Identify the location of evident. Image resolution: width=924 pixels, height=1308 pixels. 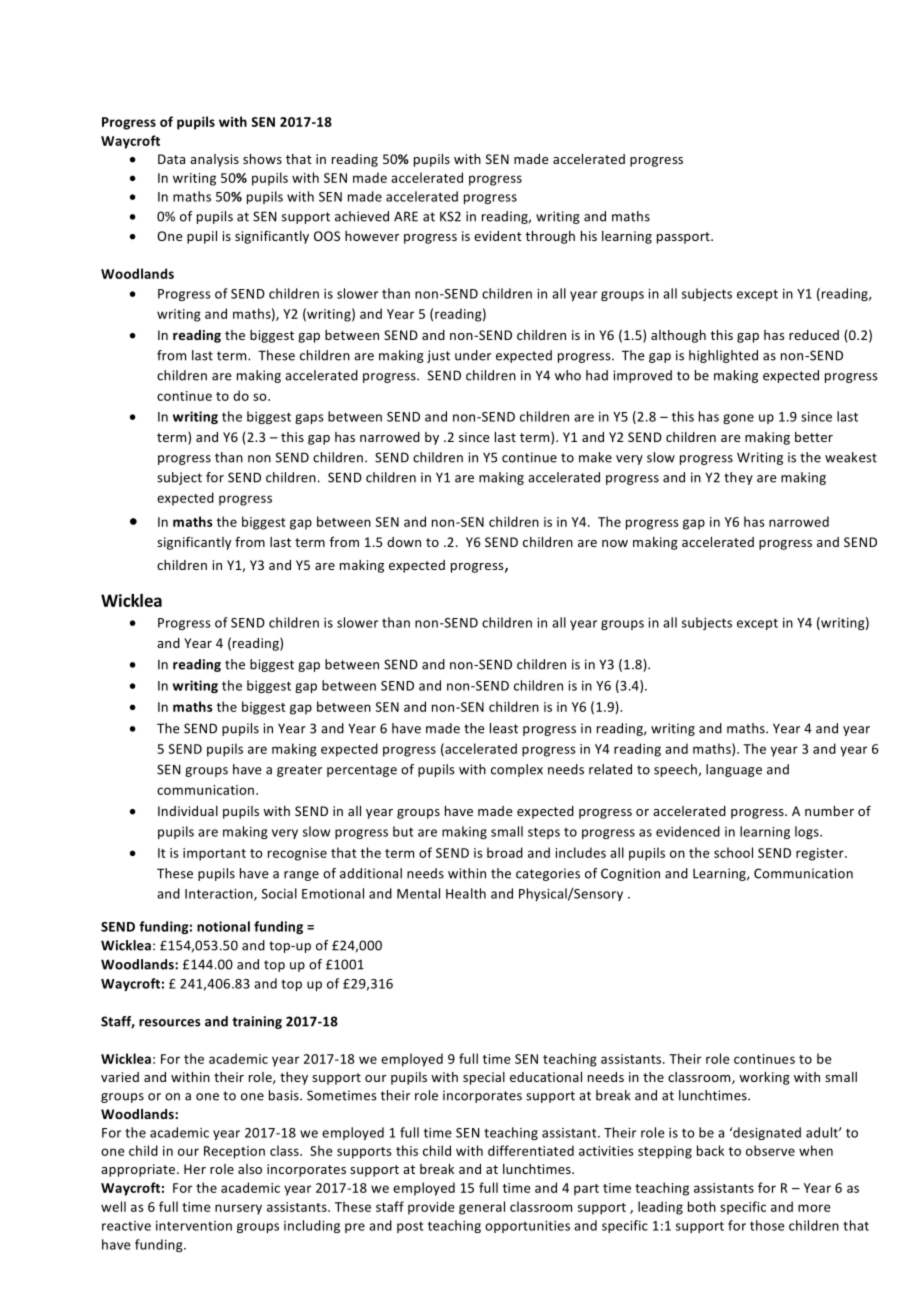
(498, 236).
